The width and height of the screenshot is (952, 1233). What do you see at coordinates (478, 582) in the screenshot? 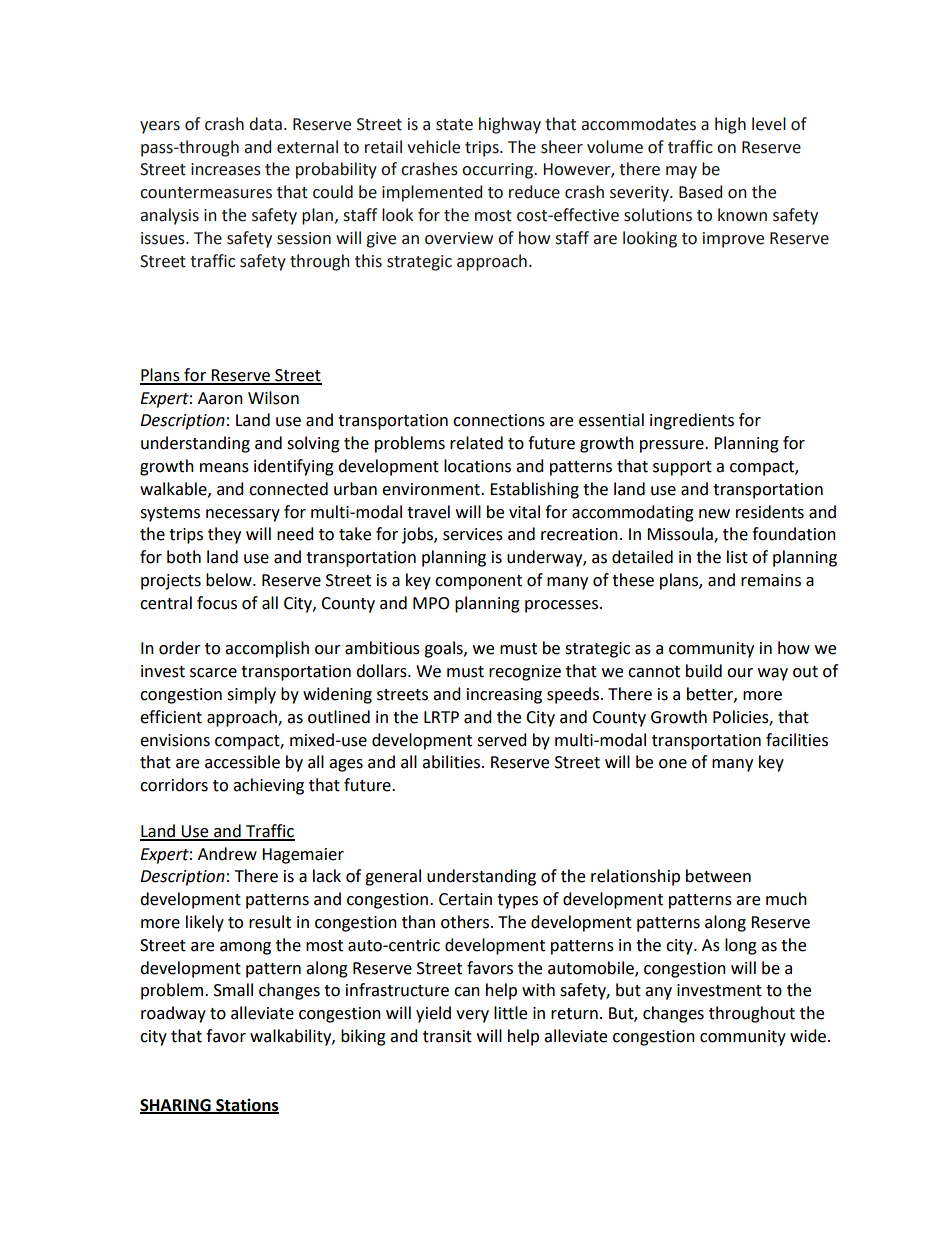
I see `component` at bounding box center [478, 582].
